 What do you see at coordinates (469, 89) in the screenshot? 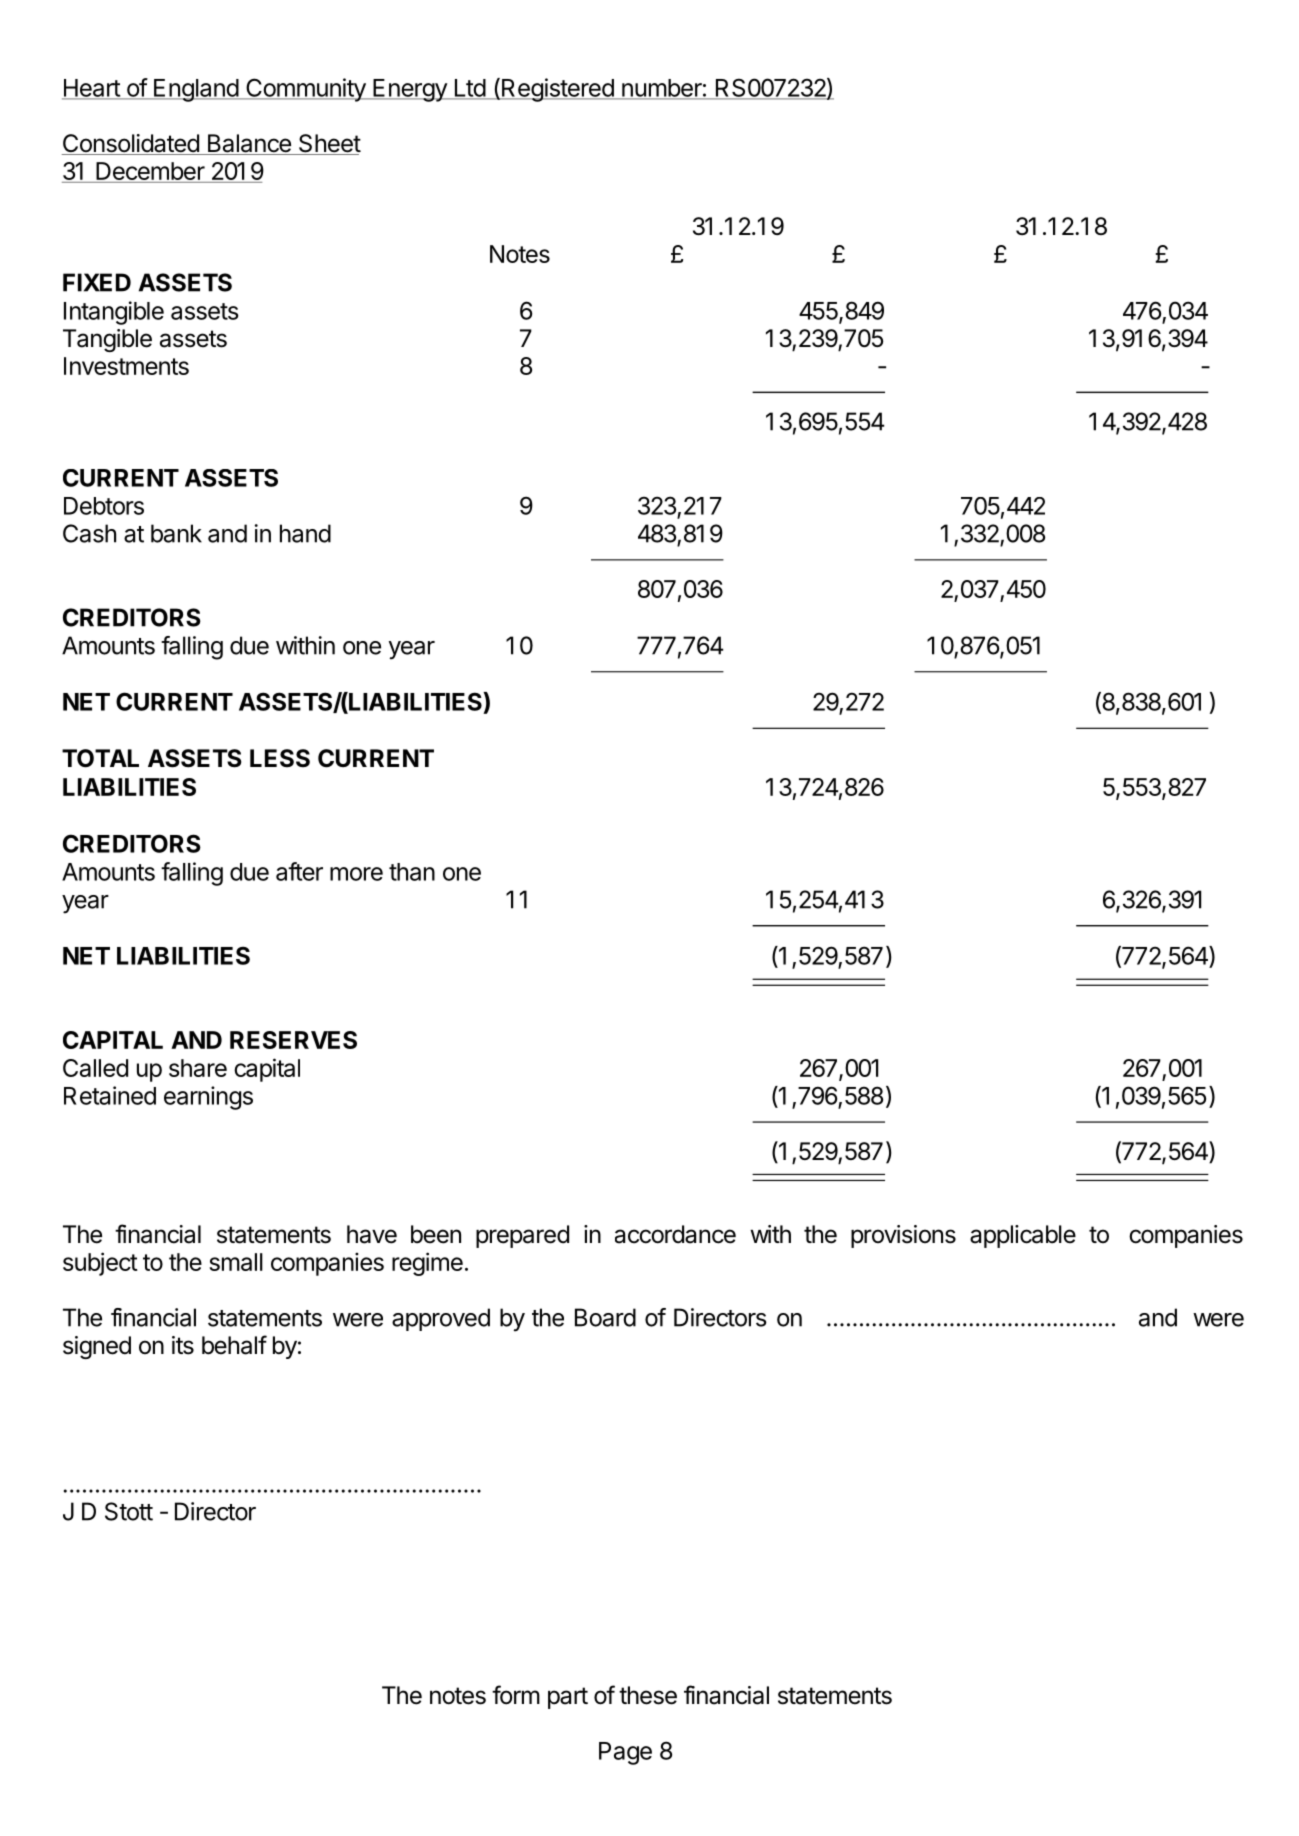
I see `Ltd` at bounding box center [469, 89].
